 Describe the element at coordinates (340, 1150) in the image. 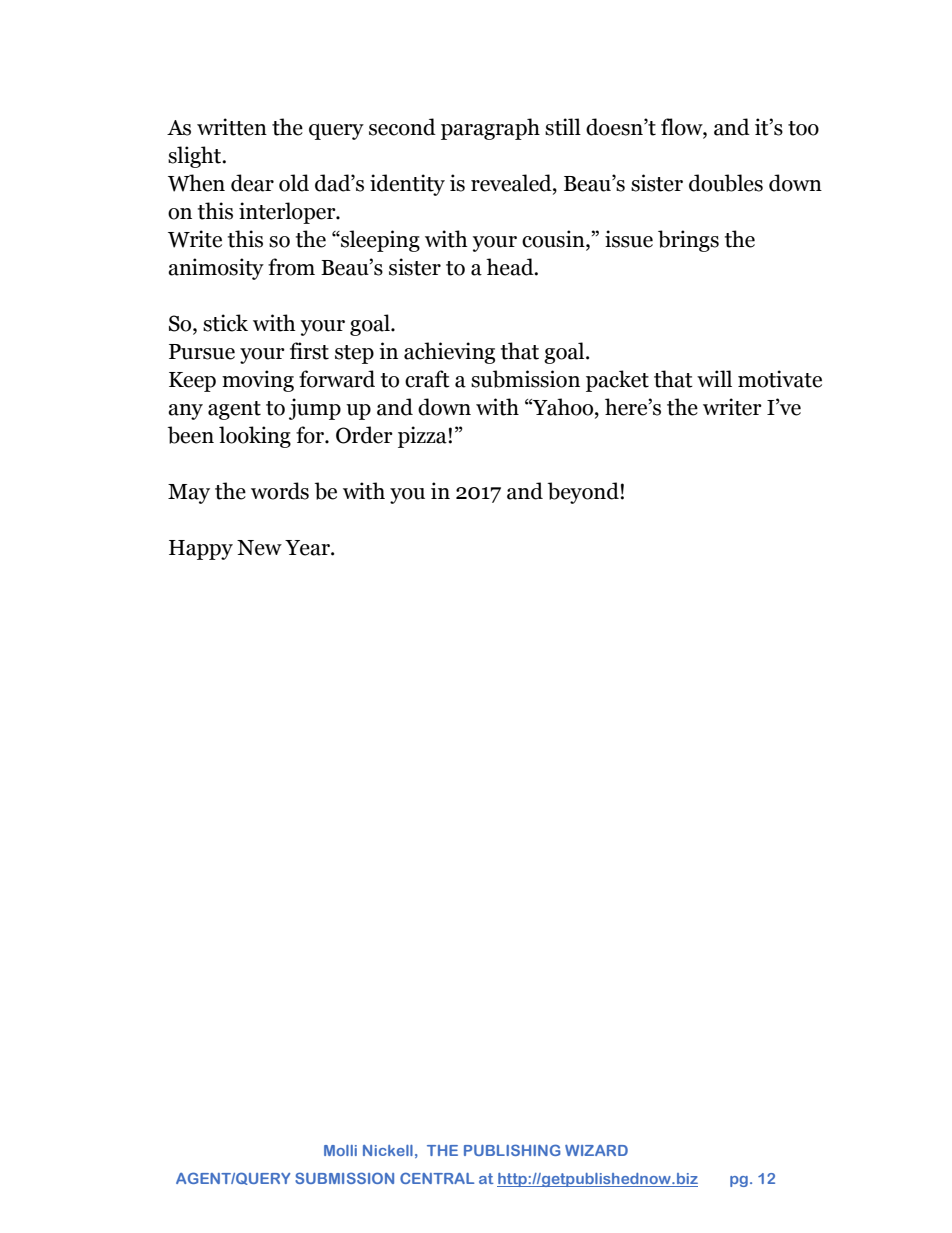

I see `Molli` at that location.
